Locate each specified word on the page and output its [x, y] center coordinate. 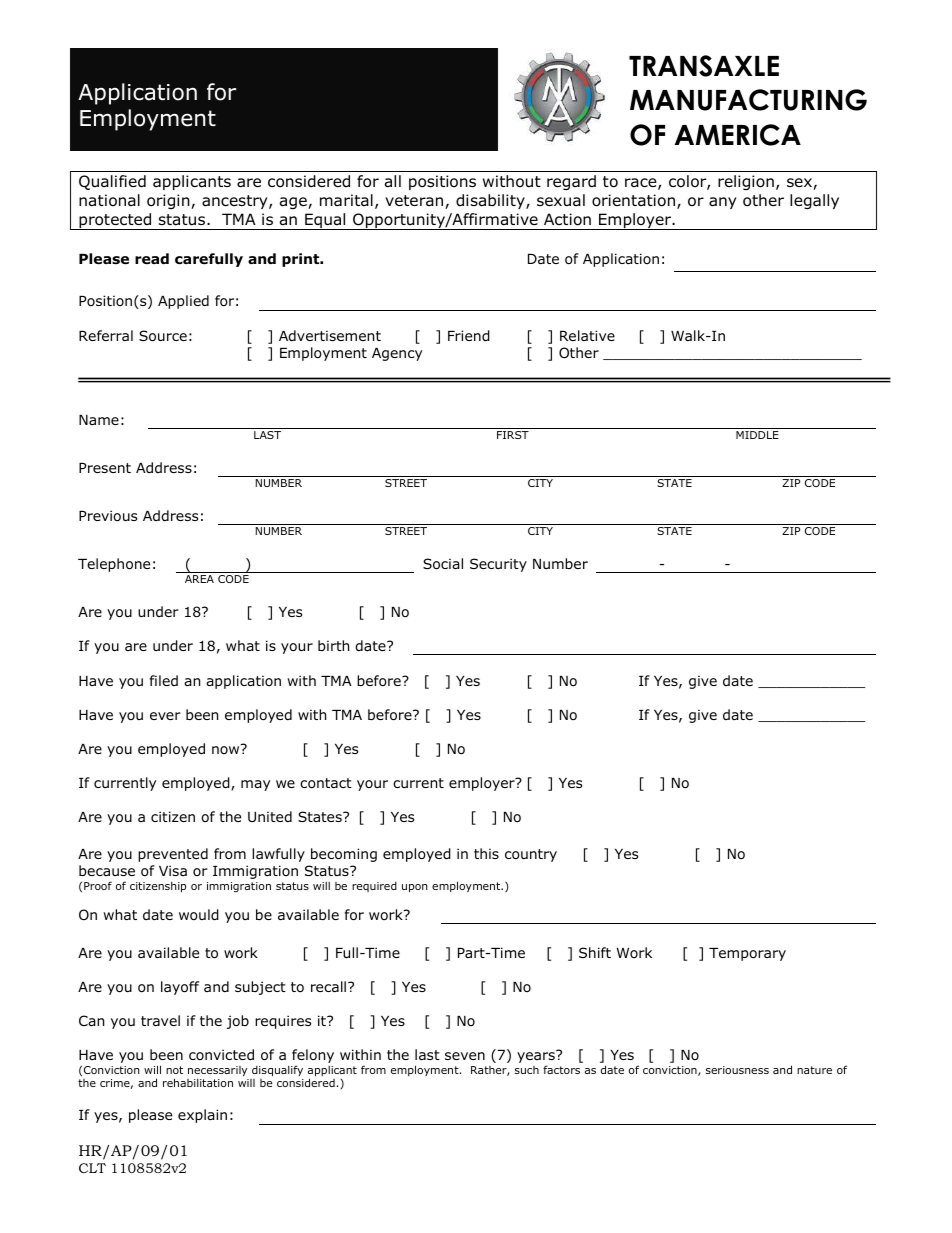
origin [169, 201]
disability [491, 201]
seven [465, 1056]
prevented [173, 855]
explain [202, 1116]
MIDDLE [757, 435]
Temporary [747, 954]
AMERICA [738, 135]
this [486, 853]
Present [105, 468]
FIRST [513, 435]
